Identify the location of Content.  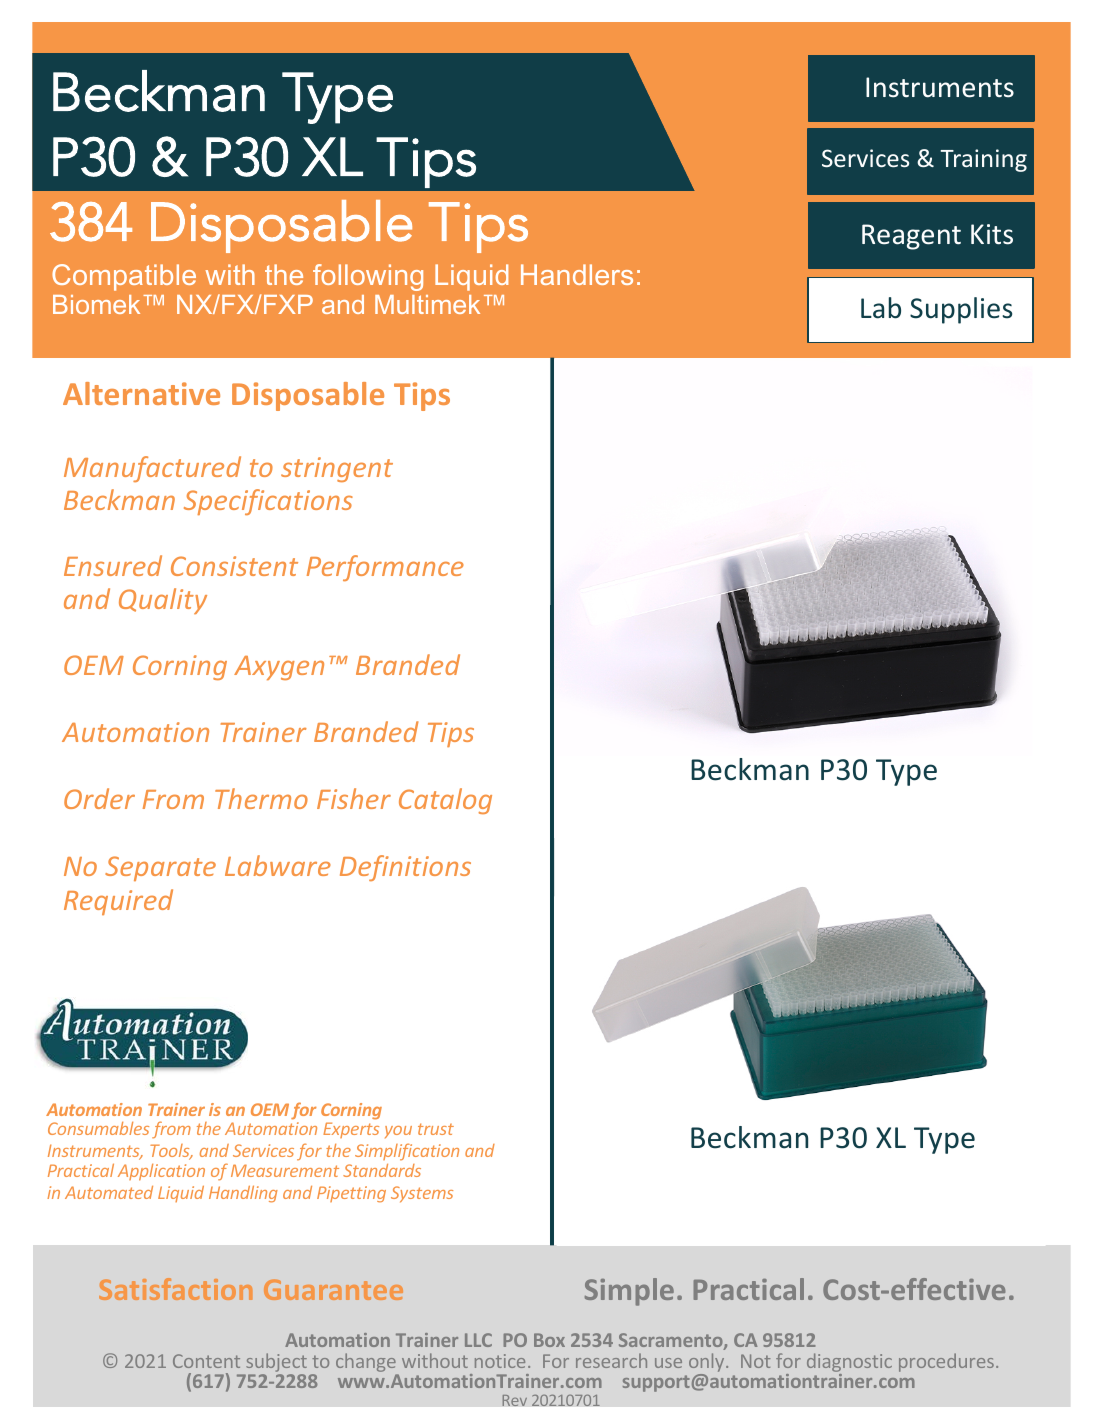
(206, 1361).
